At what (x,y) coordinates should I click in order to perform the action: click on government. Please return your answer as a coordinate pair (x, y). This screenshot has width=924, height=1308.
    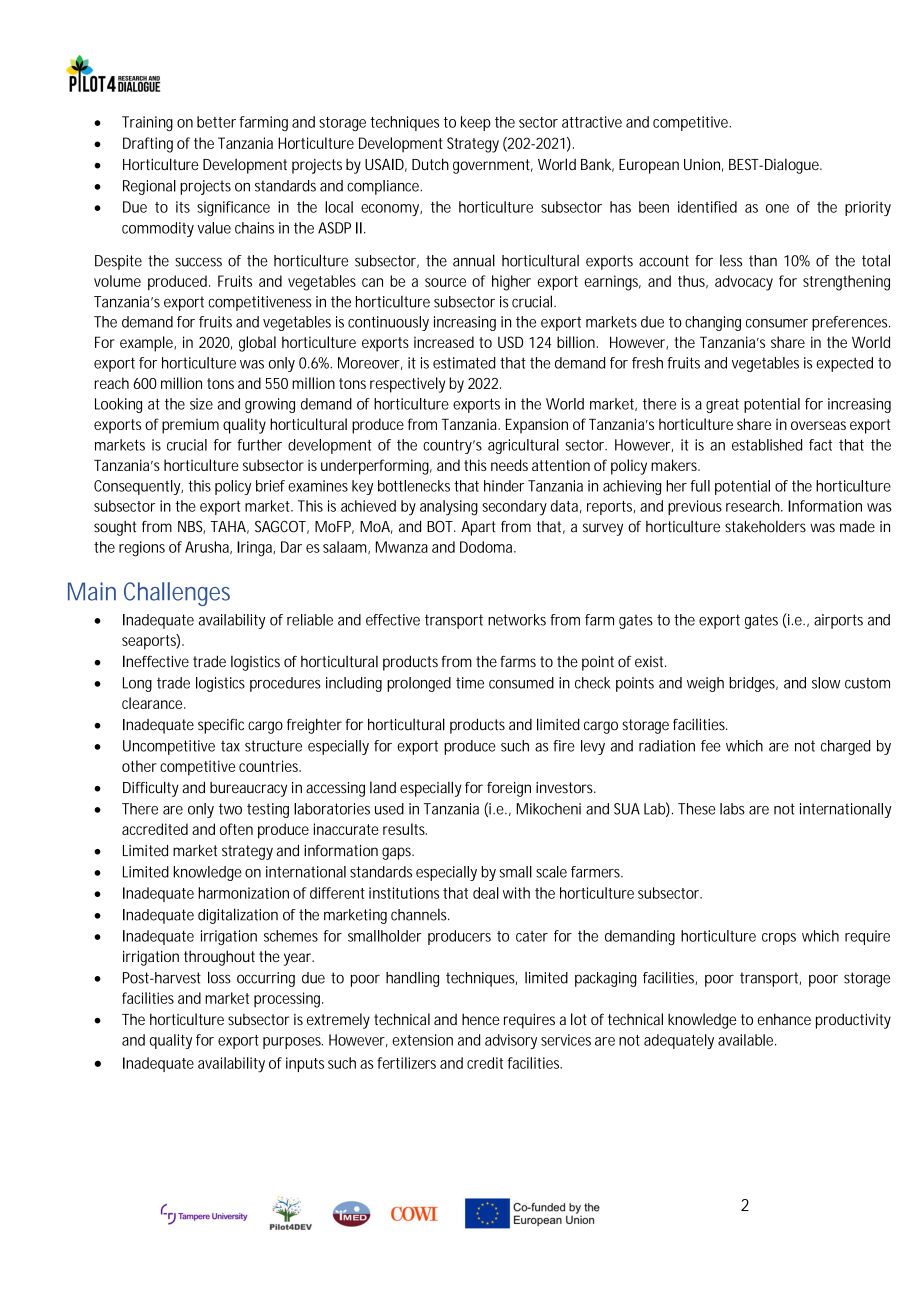
    Looking at the image, I should click on (493, 166).
